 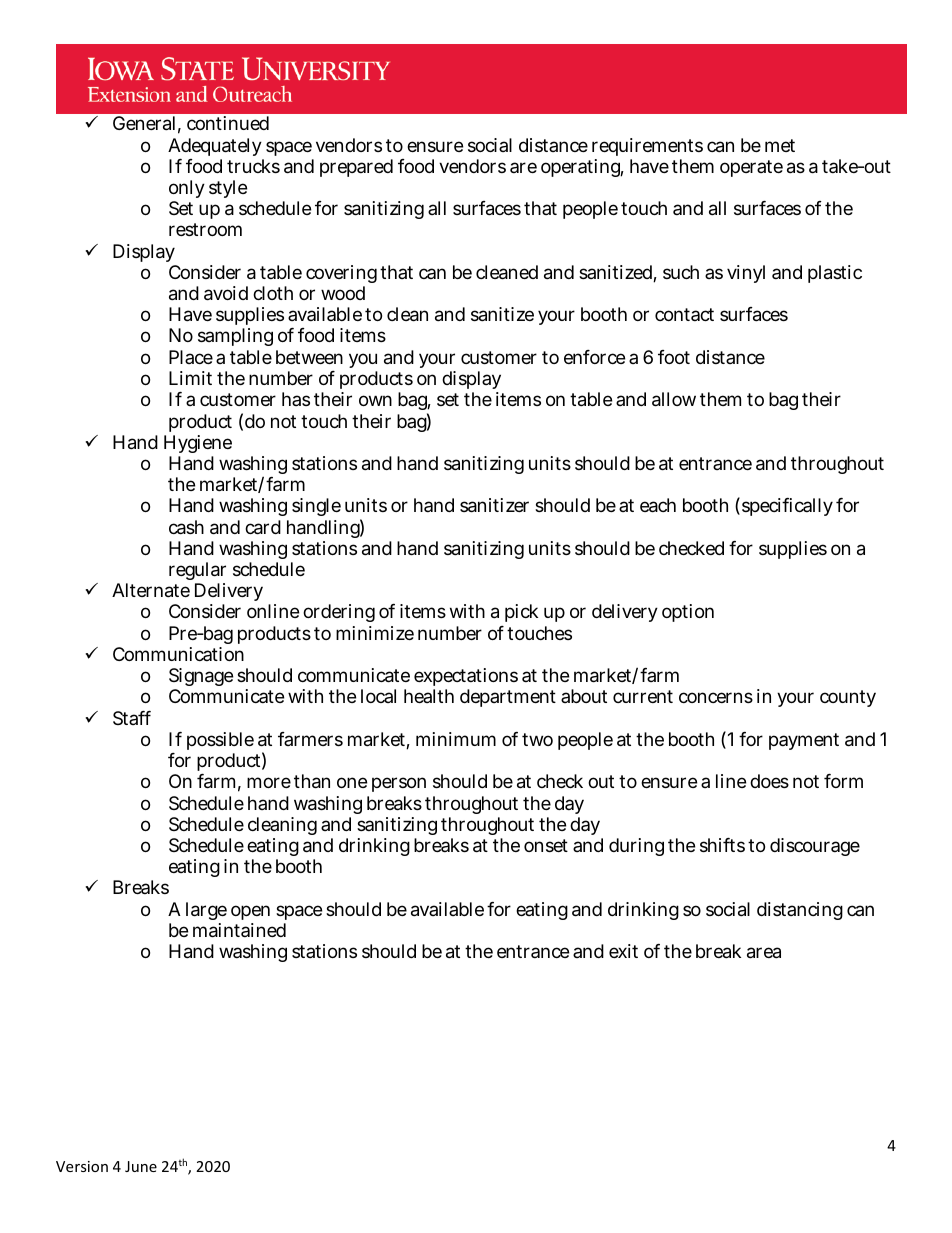 What do you see at coordinates (751, 168) in the screenshot?
I see `operate` at bounding box center [751, 168].
